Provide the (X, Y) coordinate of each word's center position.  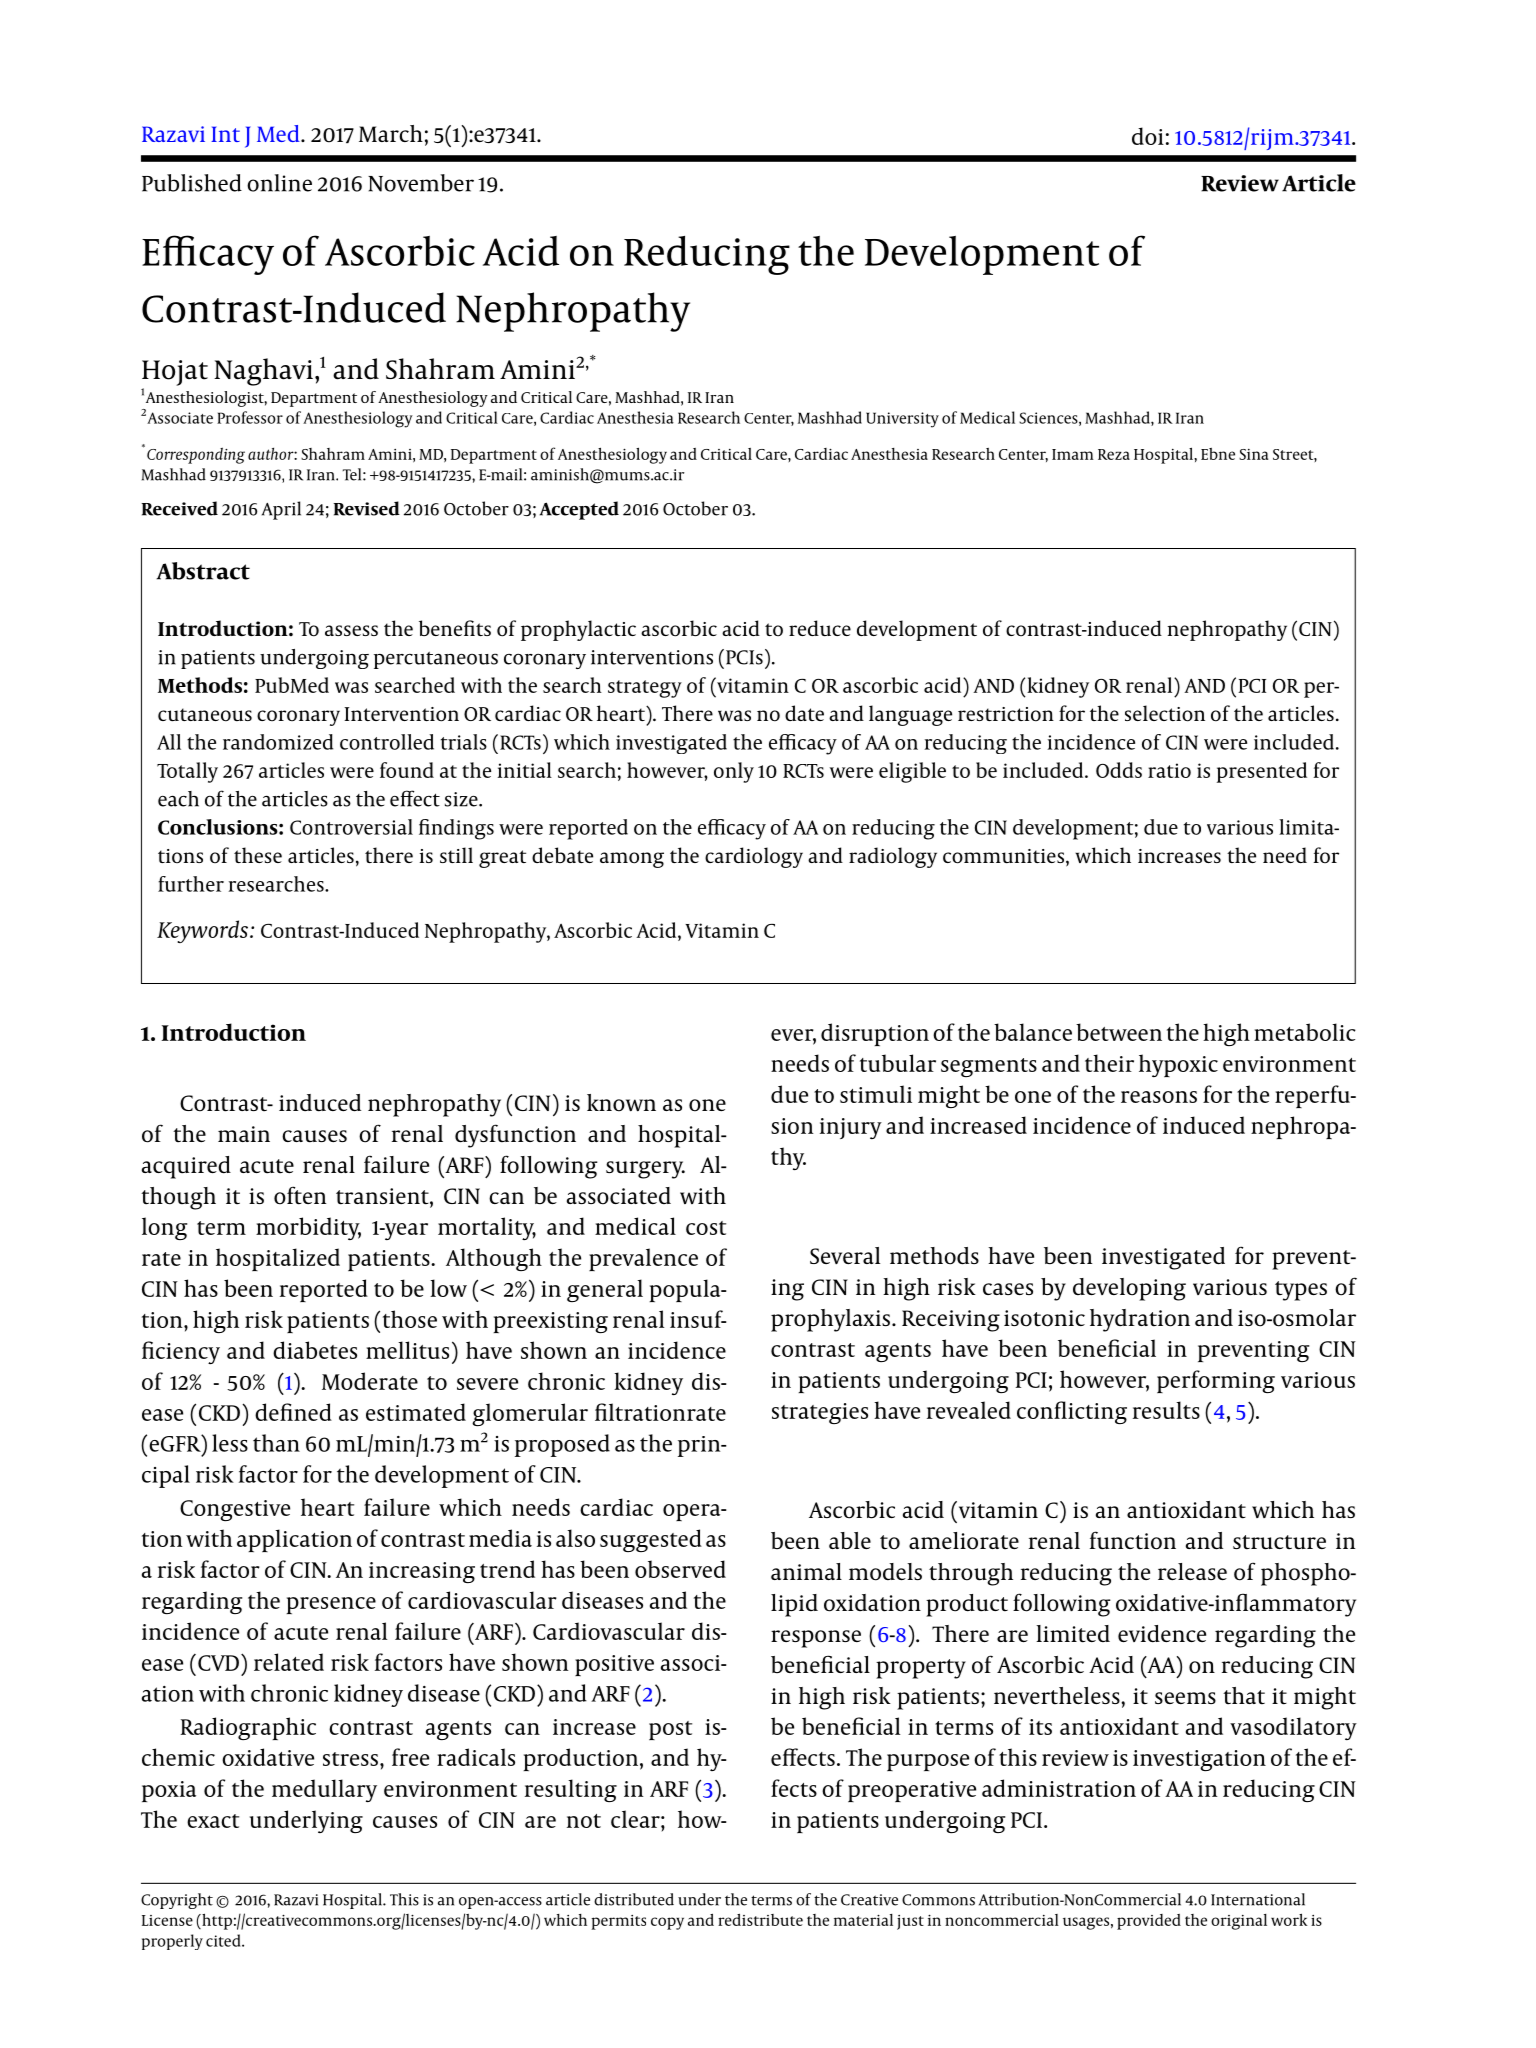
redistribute (760, 1919)
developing (1129, 1289)
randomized (278, 742)
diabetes (315, 1350)
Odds (1119, 770)
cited (224, 1940)
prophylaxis (830, 1320)
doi (1148, 136)
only (734, 772)
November (421, 183)
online (279, 183)
